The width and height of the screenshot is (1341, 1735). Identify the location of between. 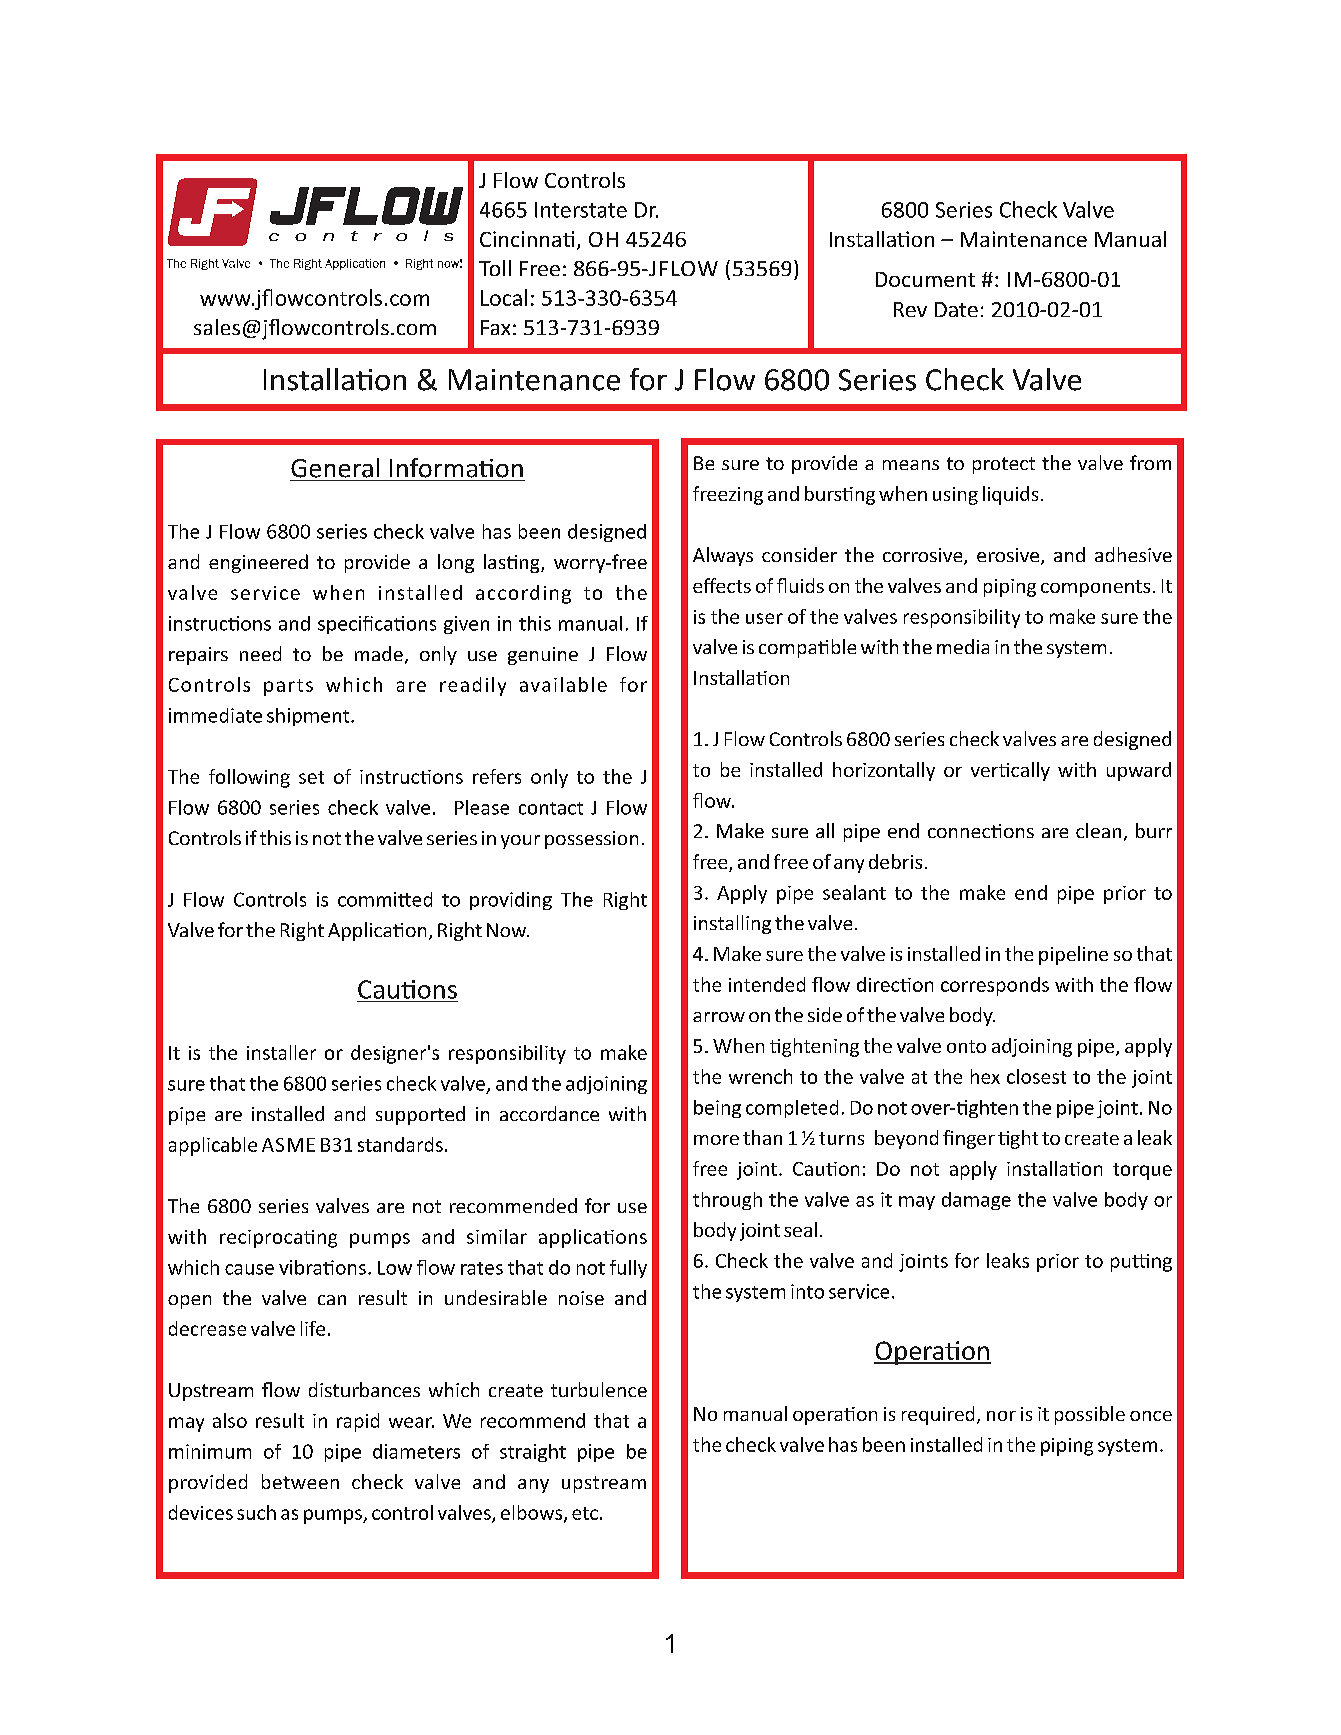
(300, 1481).
